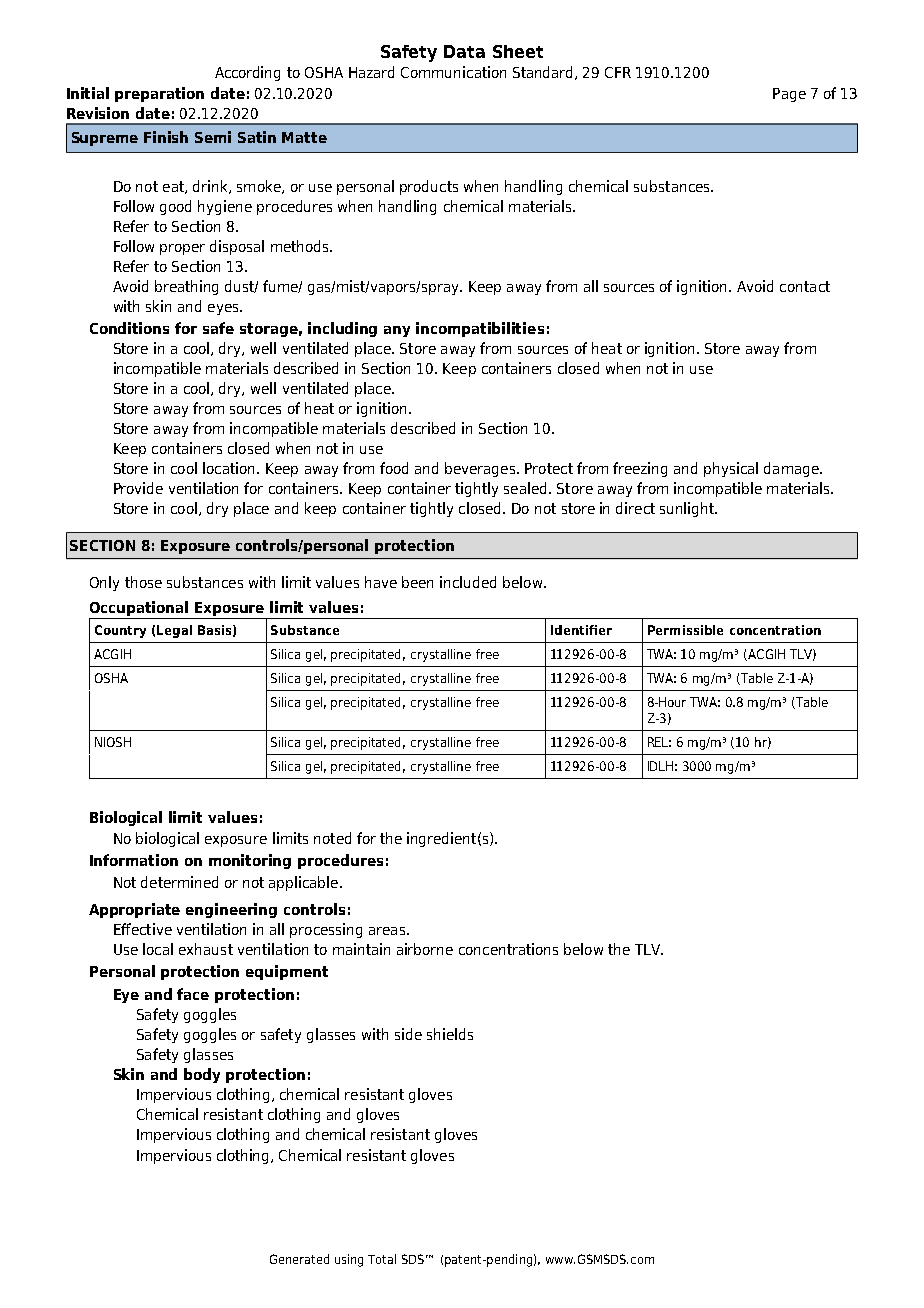 This screenshot has width=924, height=1308. I want to click on Total, so click(382, 1259).
